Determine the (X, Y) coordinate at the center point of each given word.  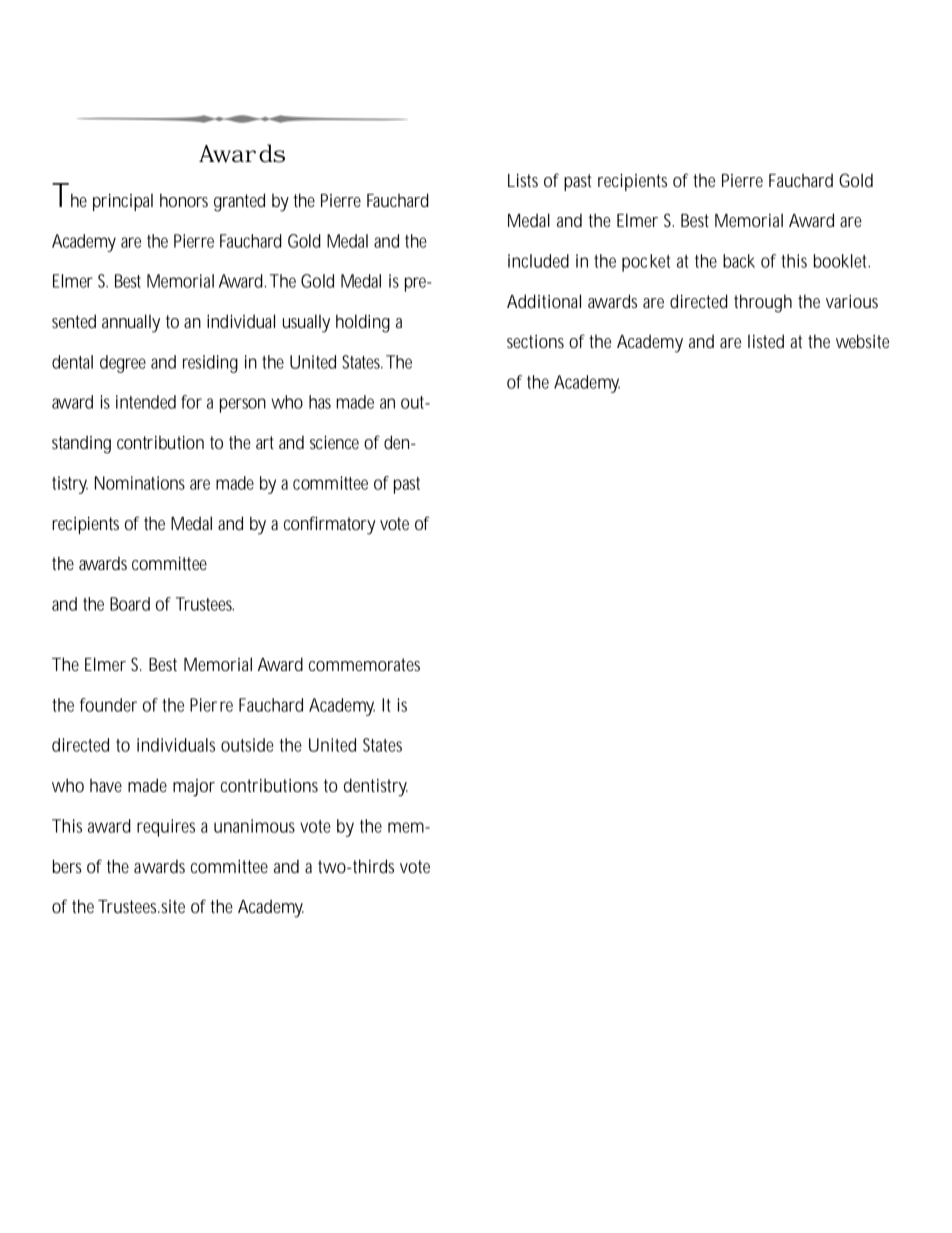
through (763, 303)
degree (123, 364)
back (739, 261)
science (334, 442)
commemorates (364, 664)
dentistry (376, 787)
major (194, 788)
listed (766, 341)
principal (123, 202)
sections (535, 341)
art (265, 442)
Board (130, 604)
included (538, 261)
